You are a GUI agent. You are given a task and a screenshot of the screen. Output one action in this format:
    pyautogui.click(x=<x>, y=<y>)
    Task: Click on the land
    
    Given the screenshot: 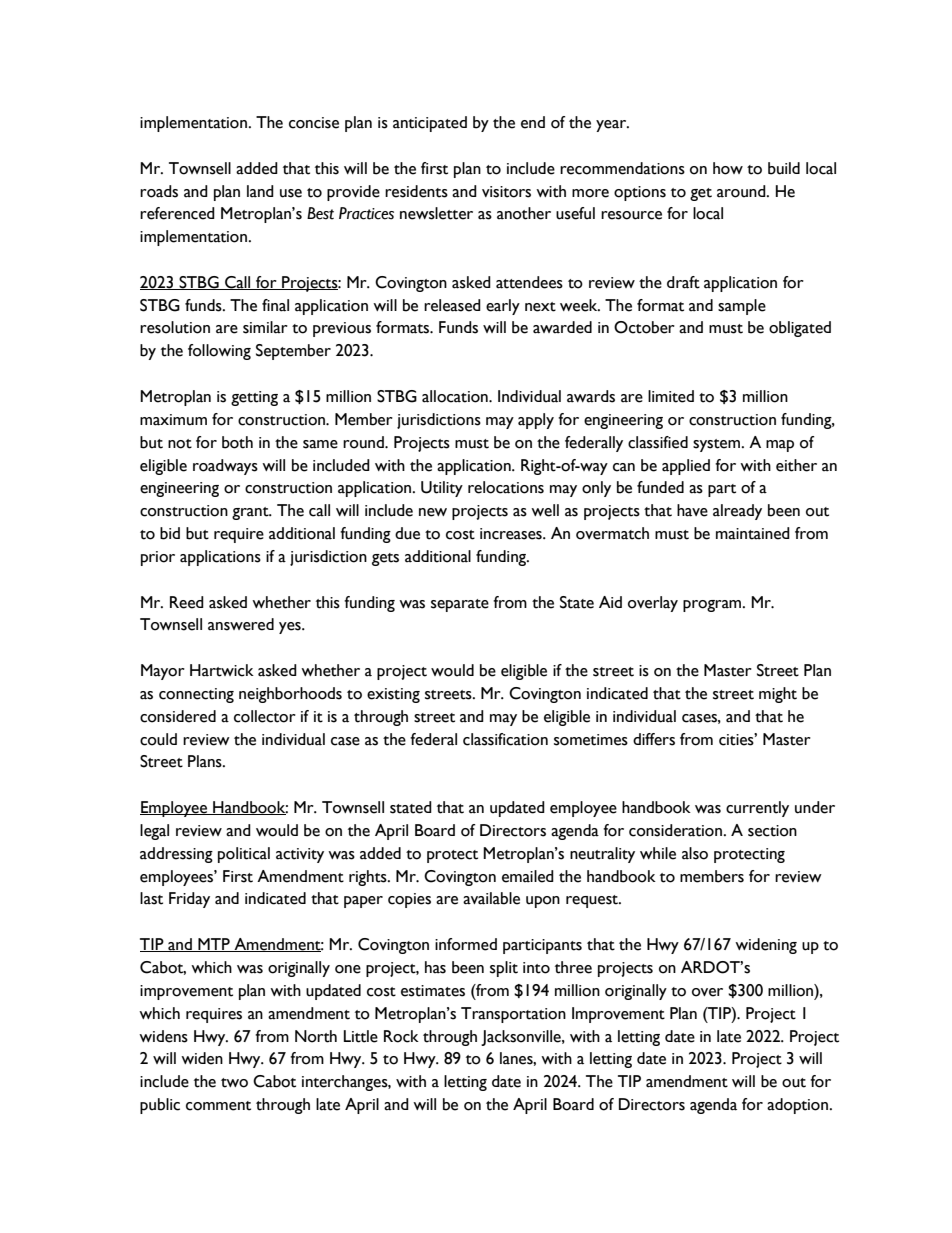 What is the action you would take?
    pyautogui.click(x=260, y=191)
